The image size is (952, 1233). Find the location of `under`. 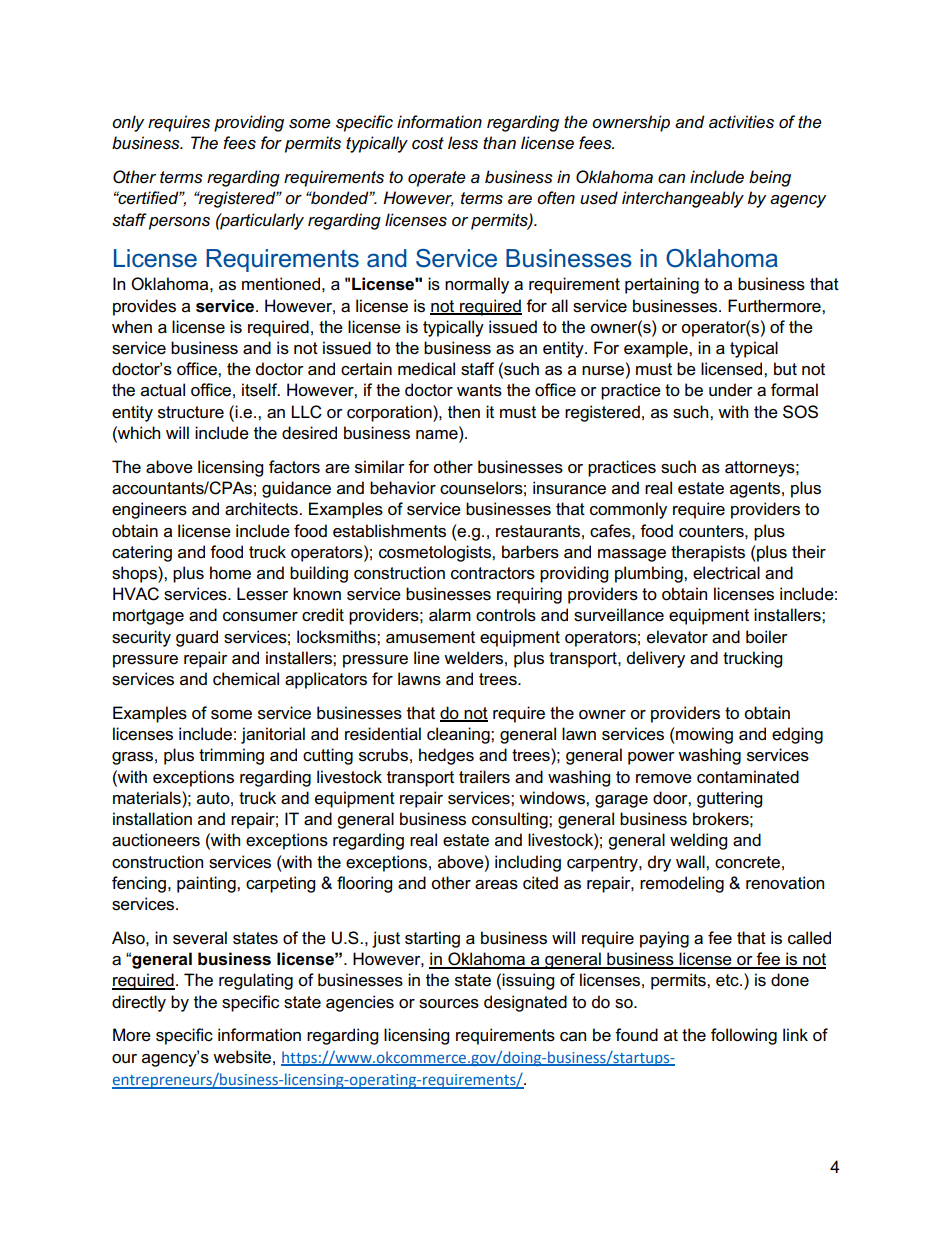

under is located at coordinates (731, 390).
